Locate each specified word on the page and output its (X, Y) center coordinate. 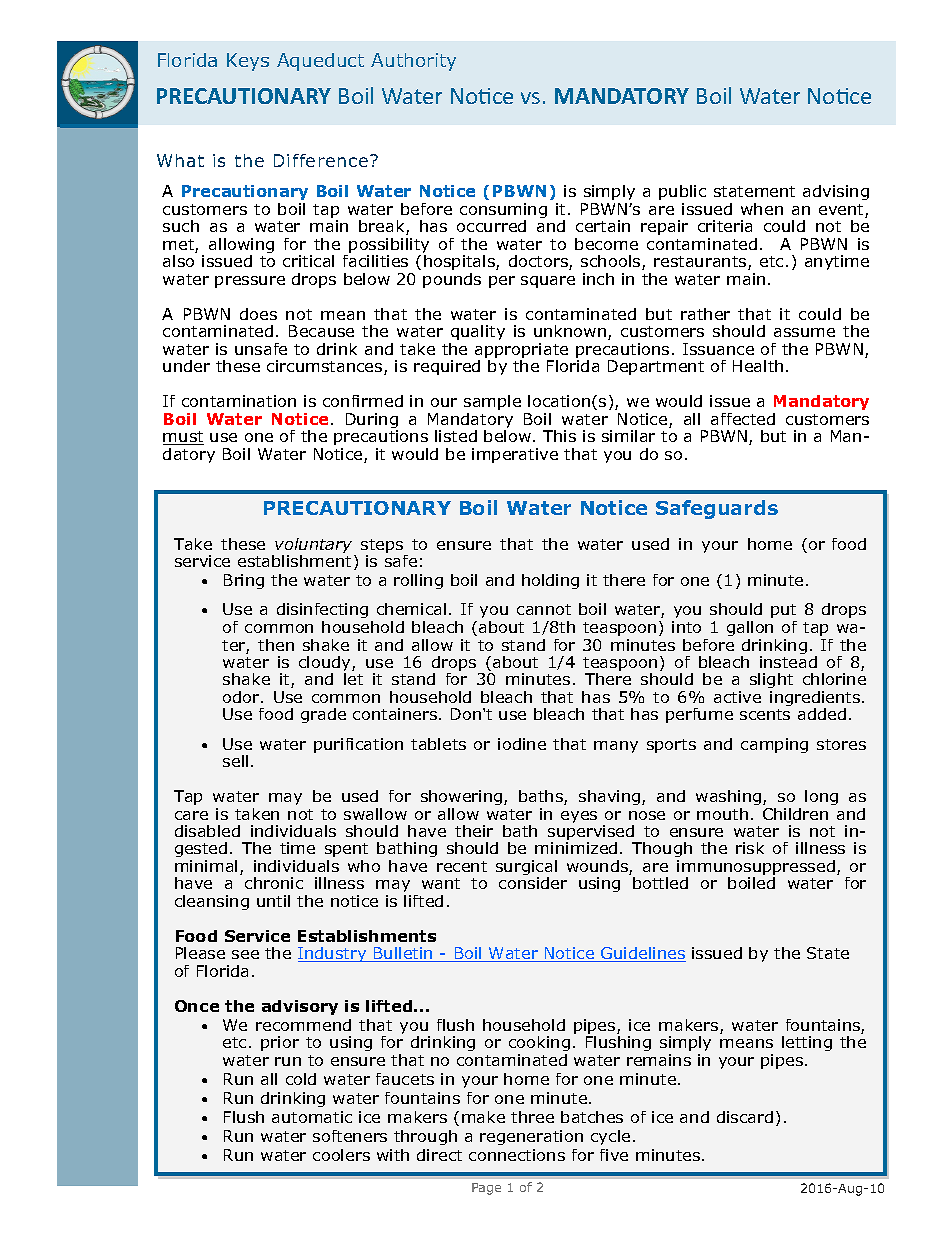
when (762, 209)
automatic (312, 1117)
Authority (413, 62)
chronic (274, 883)
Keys (248, 62)
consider (533, 883)
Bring (244, 581)
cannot (544, 609)
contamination (239, 401)
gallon (750, 628)
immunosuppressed (756, 869)
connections (517, 1155)
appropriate (521, 352)
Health (758, 366)
